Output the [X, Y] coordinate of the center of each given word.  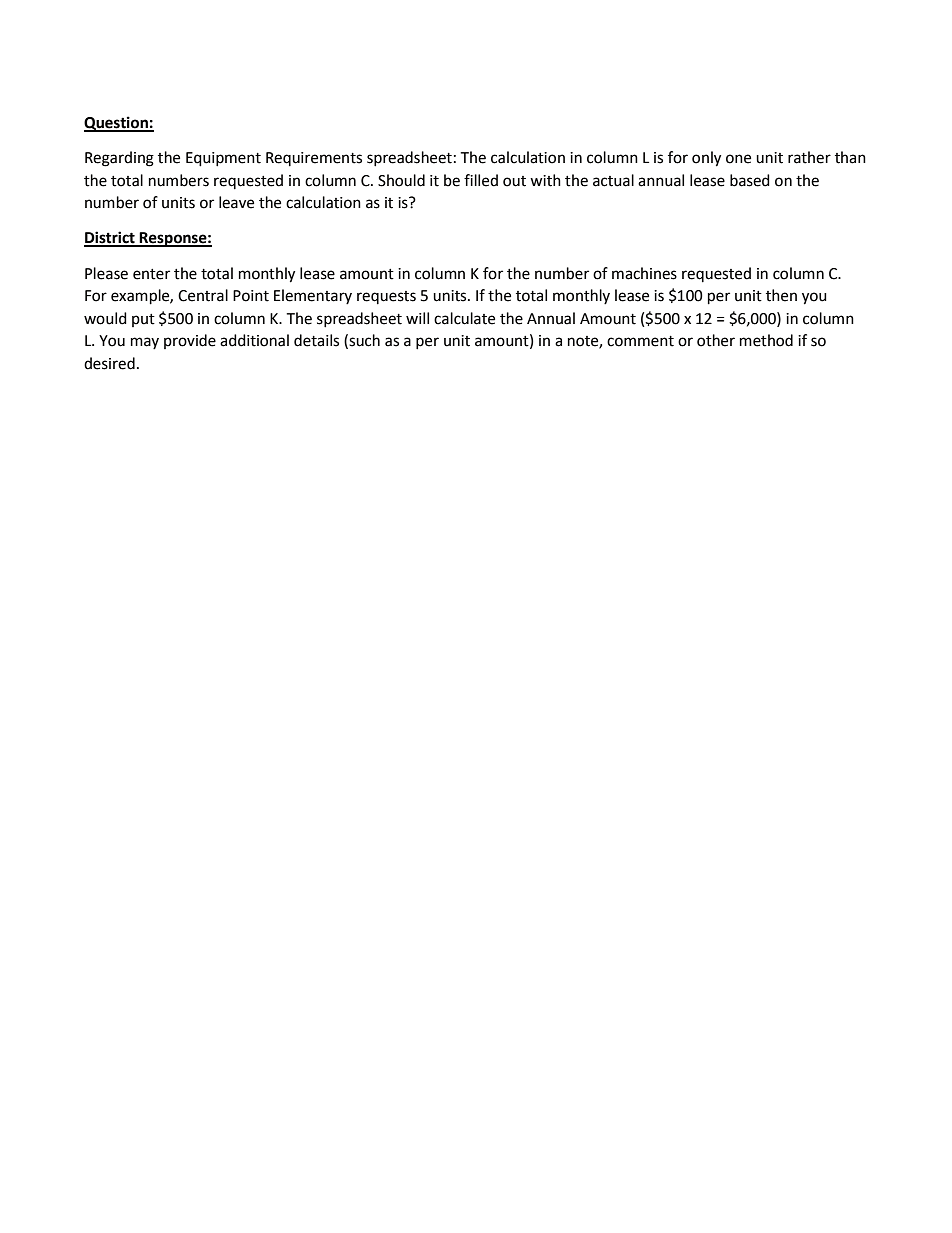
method [766, 340]
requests [386, 297]
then [781, 295]
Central [203, 295]
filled [481, 180]
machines [644, 273]
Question [117, 124]
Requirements [314, 159]
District [110, 238]
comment [640, 341]
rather [809, 157]
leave [236, 202]
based [750, 180]
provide [190, 341]
